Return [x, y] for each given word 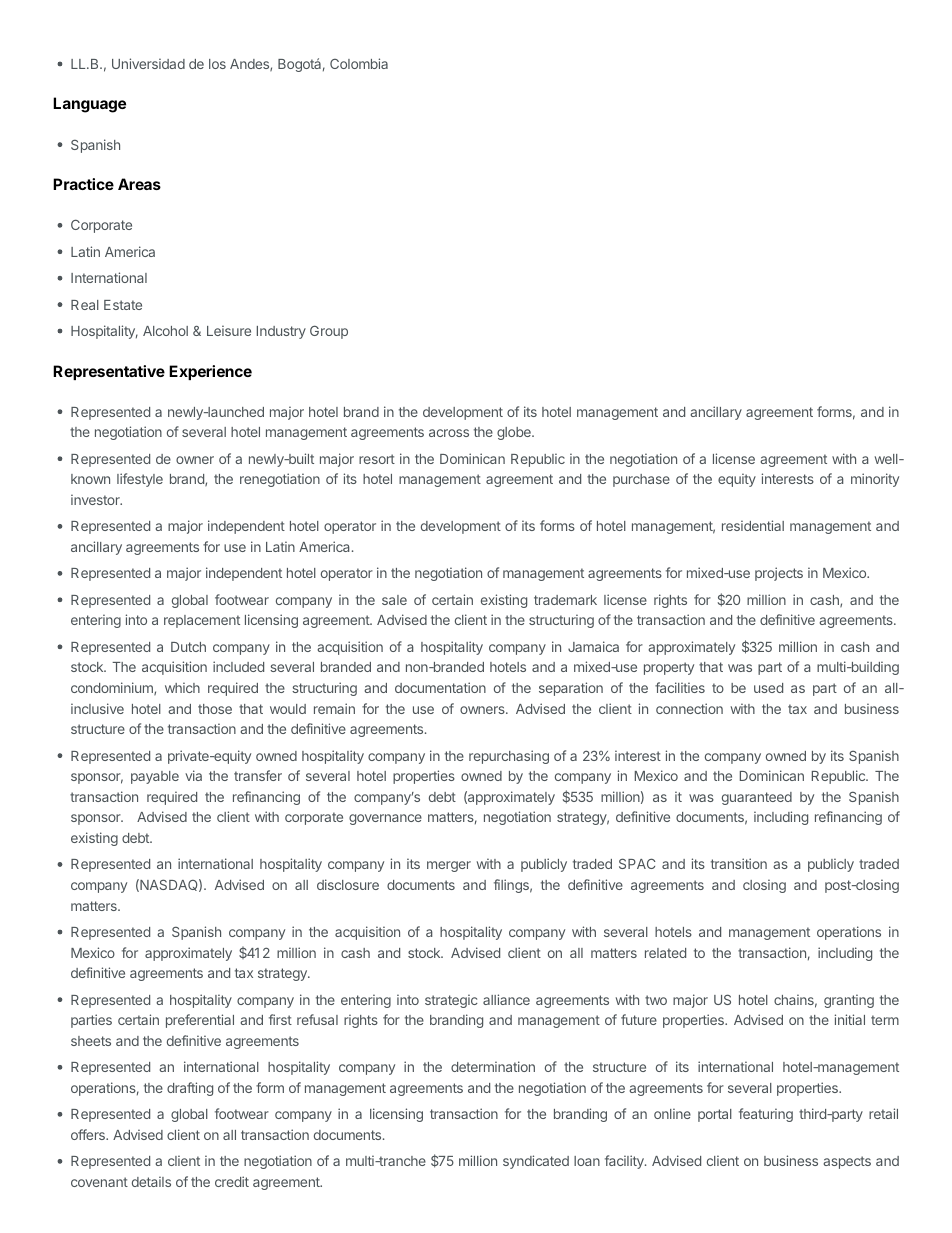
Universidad [148, 63]
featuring [766, 1115]
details [151, 1181]
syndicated [536, 1162]
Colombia [359, 63]
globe [515, 433]
